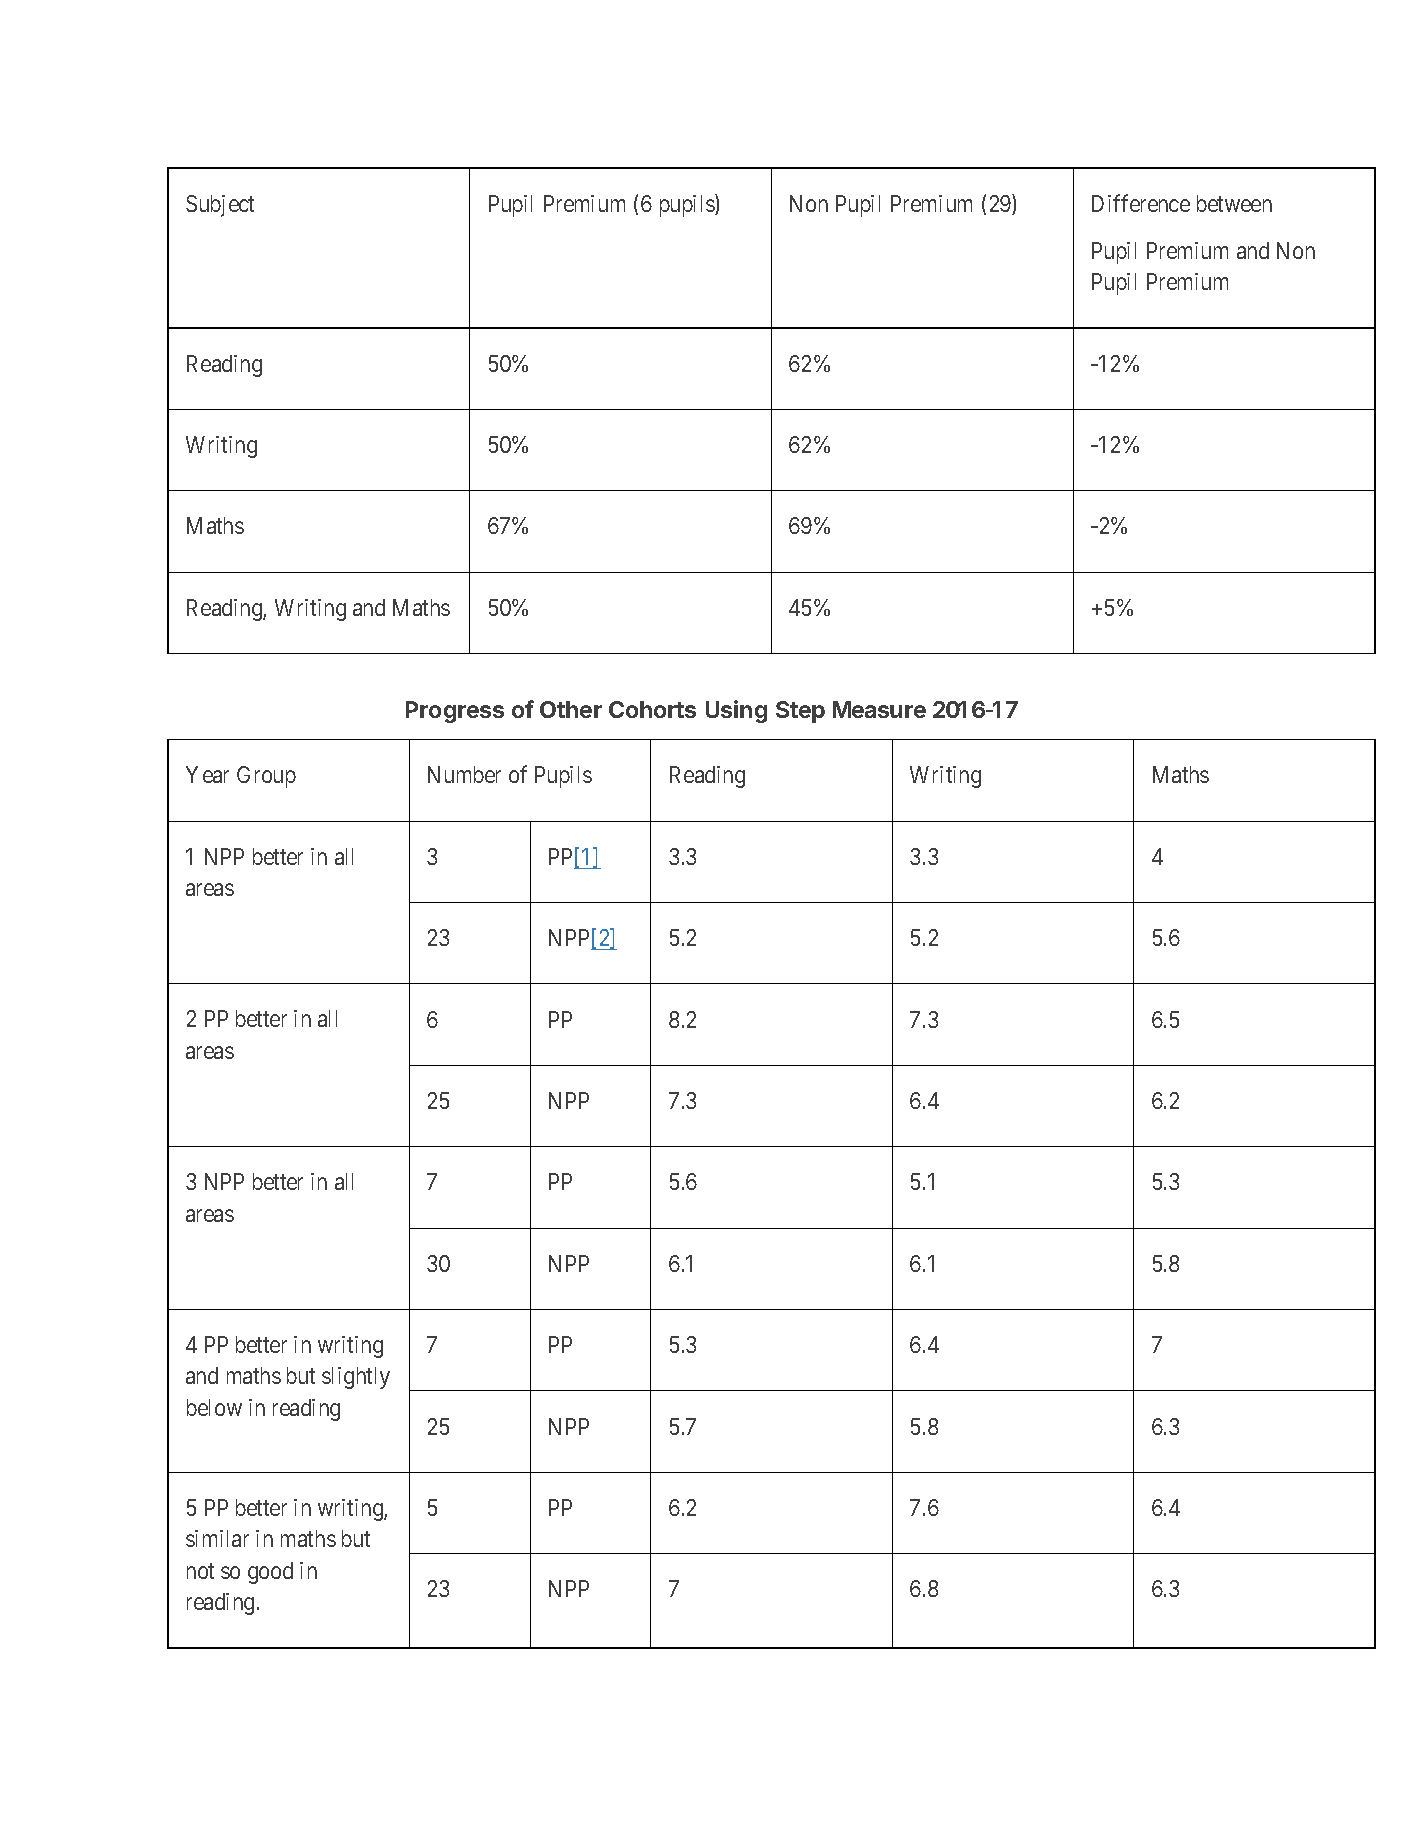 The width and height of the screenshot is (1423, 1842). Describe the element at coordinates (455, 712) in the screenshot. I see `Progress` at that location.
